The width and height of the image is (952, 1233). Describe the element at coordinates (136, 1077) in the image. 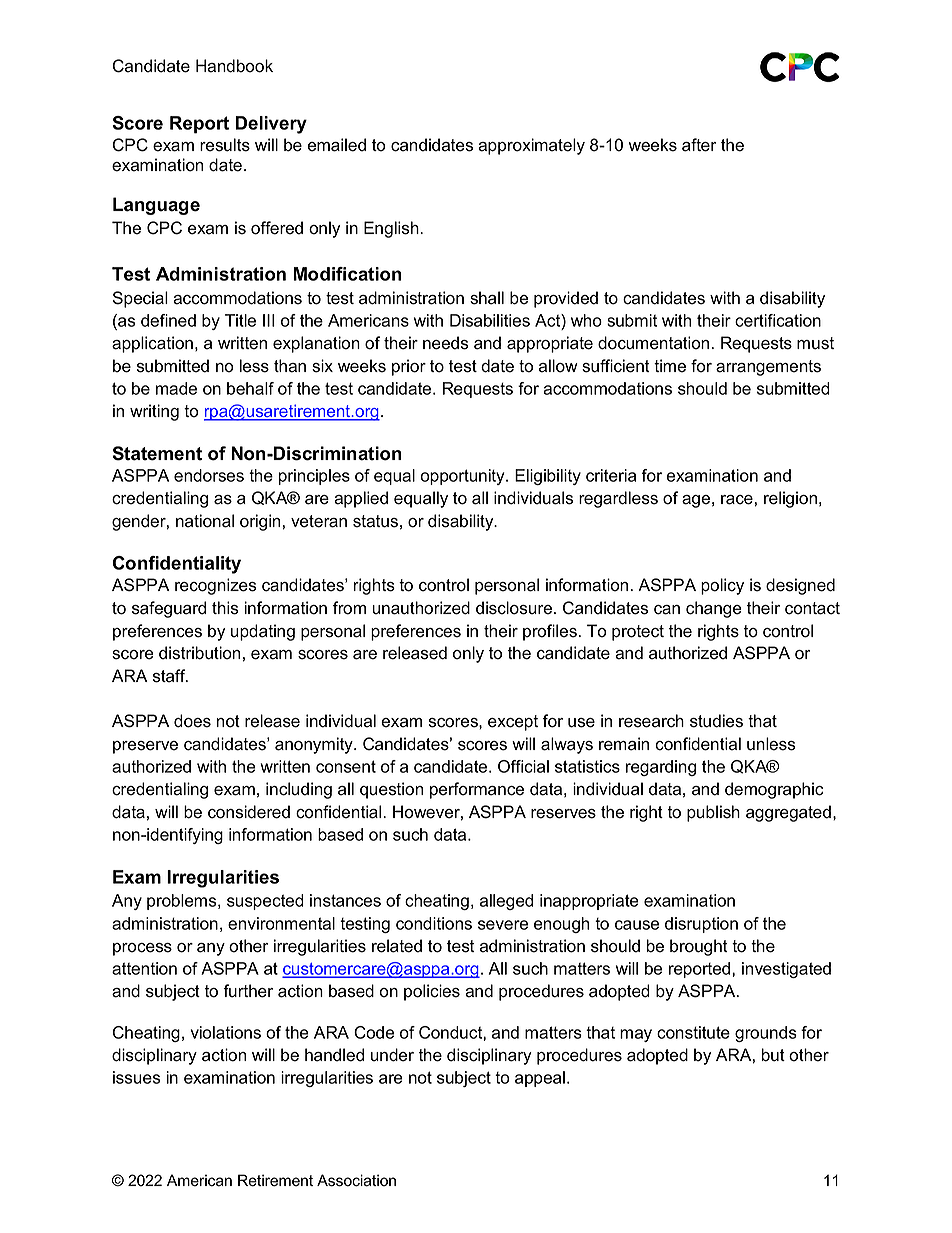

I see `issues` at that location.
